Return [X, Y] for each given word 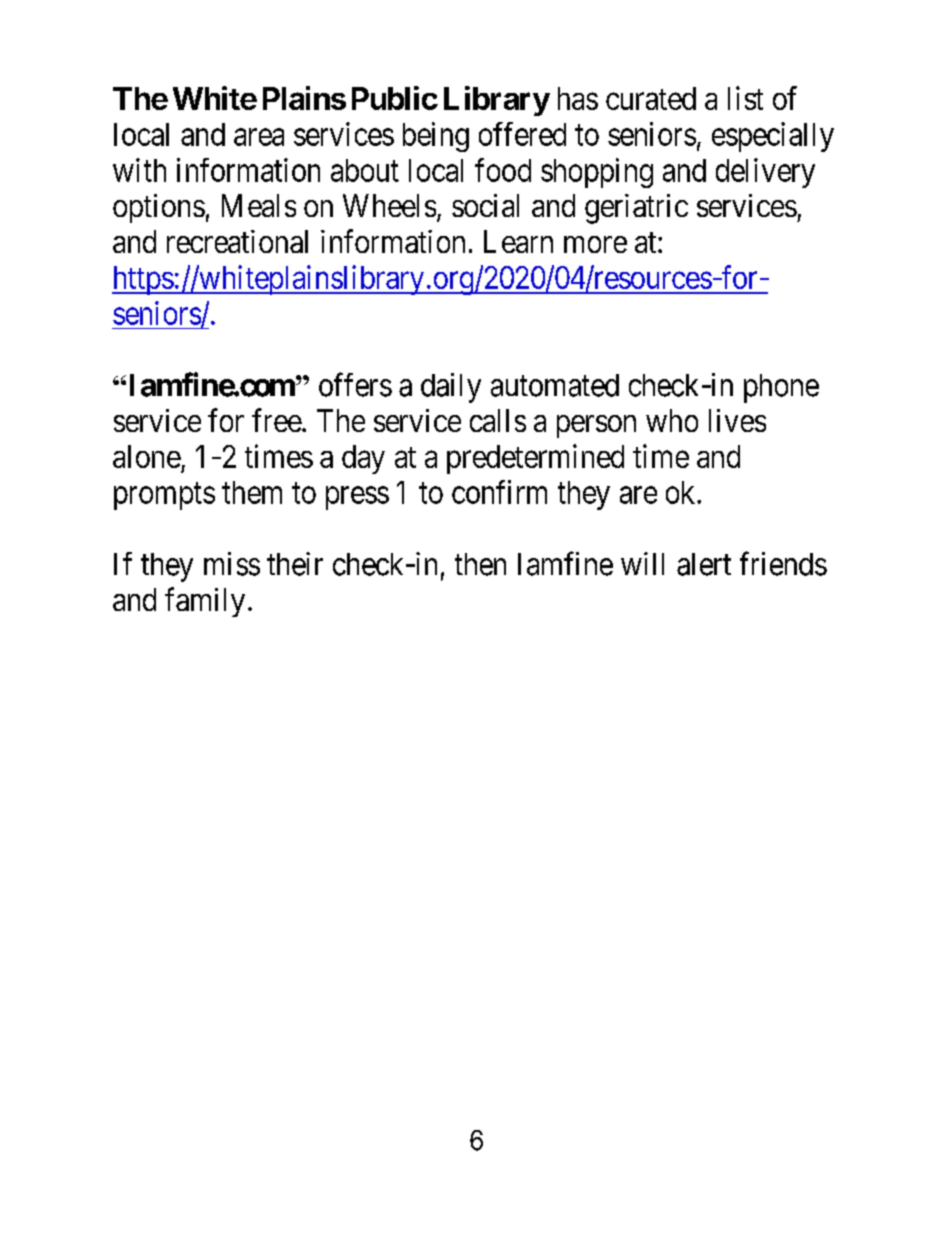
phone [781, 388]
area [259, 137]
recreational [237, 241]
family [205, 602]
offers [355, 385]
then [480, 564]
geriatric [636, 209]
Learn [518, 241]
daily [451, 388]
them [252, 492]
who [672, 420]
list [745, 98]
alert [704, 564]
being [436, 137]
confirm [499, 492]
